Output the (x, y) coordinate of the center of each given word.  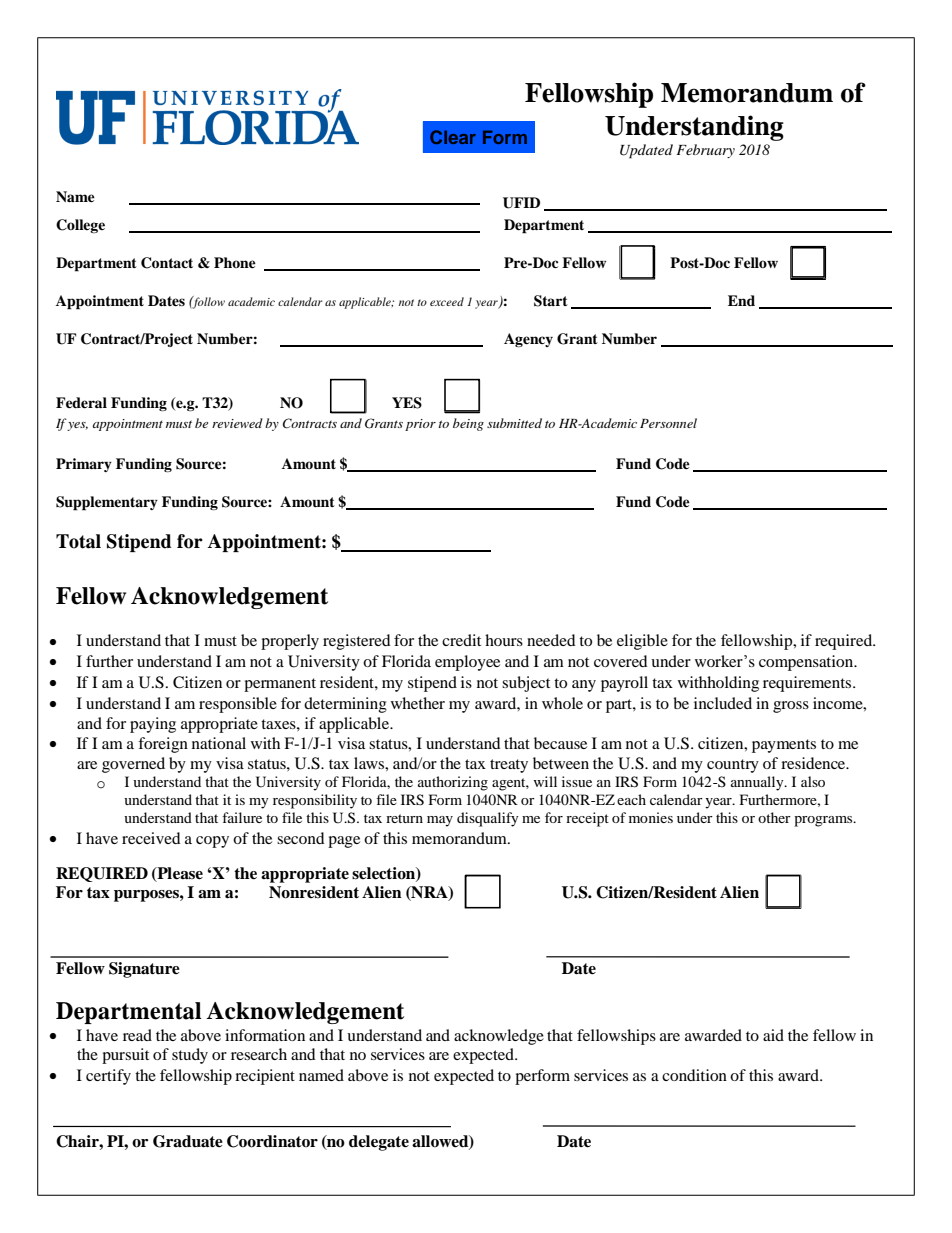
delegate (379, 1143)
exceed (447, 301)
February (705, 151)
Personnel (668, 423)
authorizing (453, 783)
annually (758, 783)
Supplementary (107, 503)
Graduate (188, 1141)
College (80, 226)
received (151, 838)
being (468, 424)
